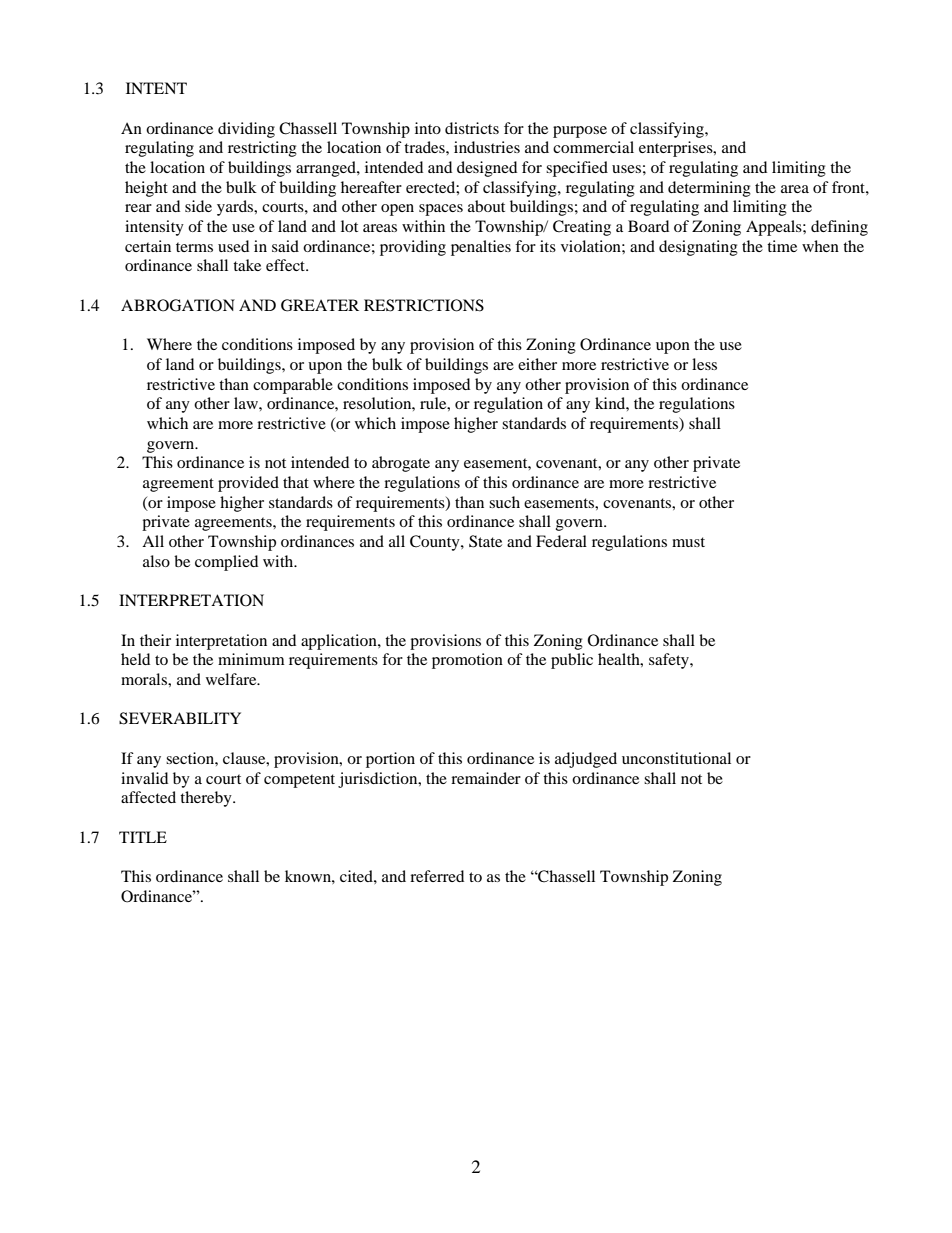  I want to click on provided, so click(248, 484).
